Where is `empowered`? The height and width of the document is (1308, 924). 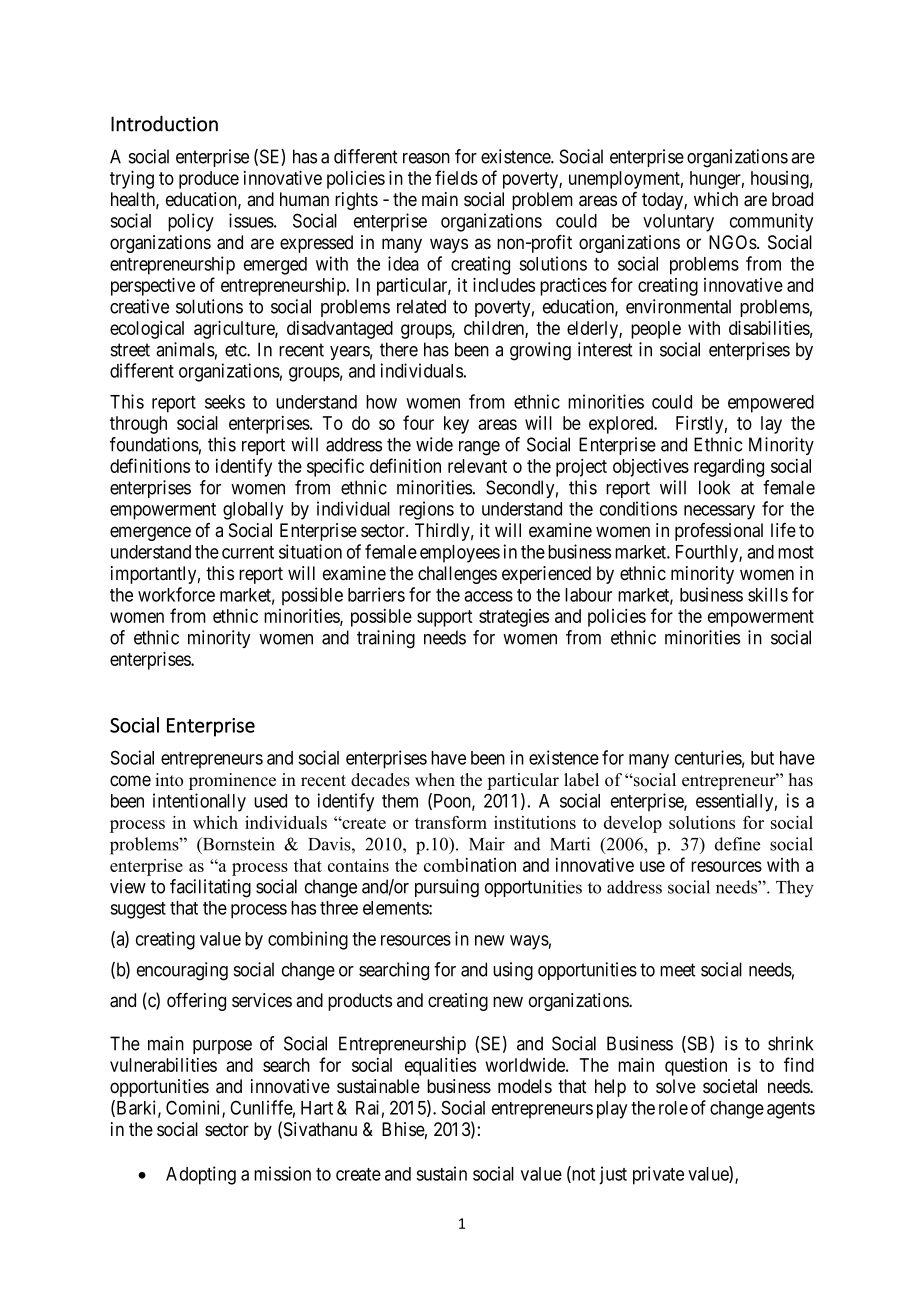
empowered is located at coordinates (771, 404).
